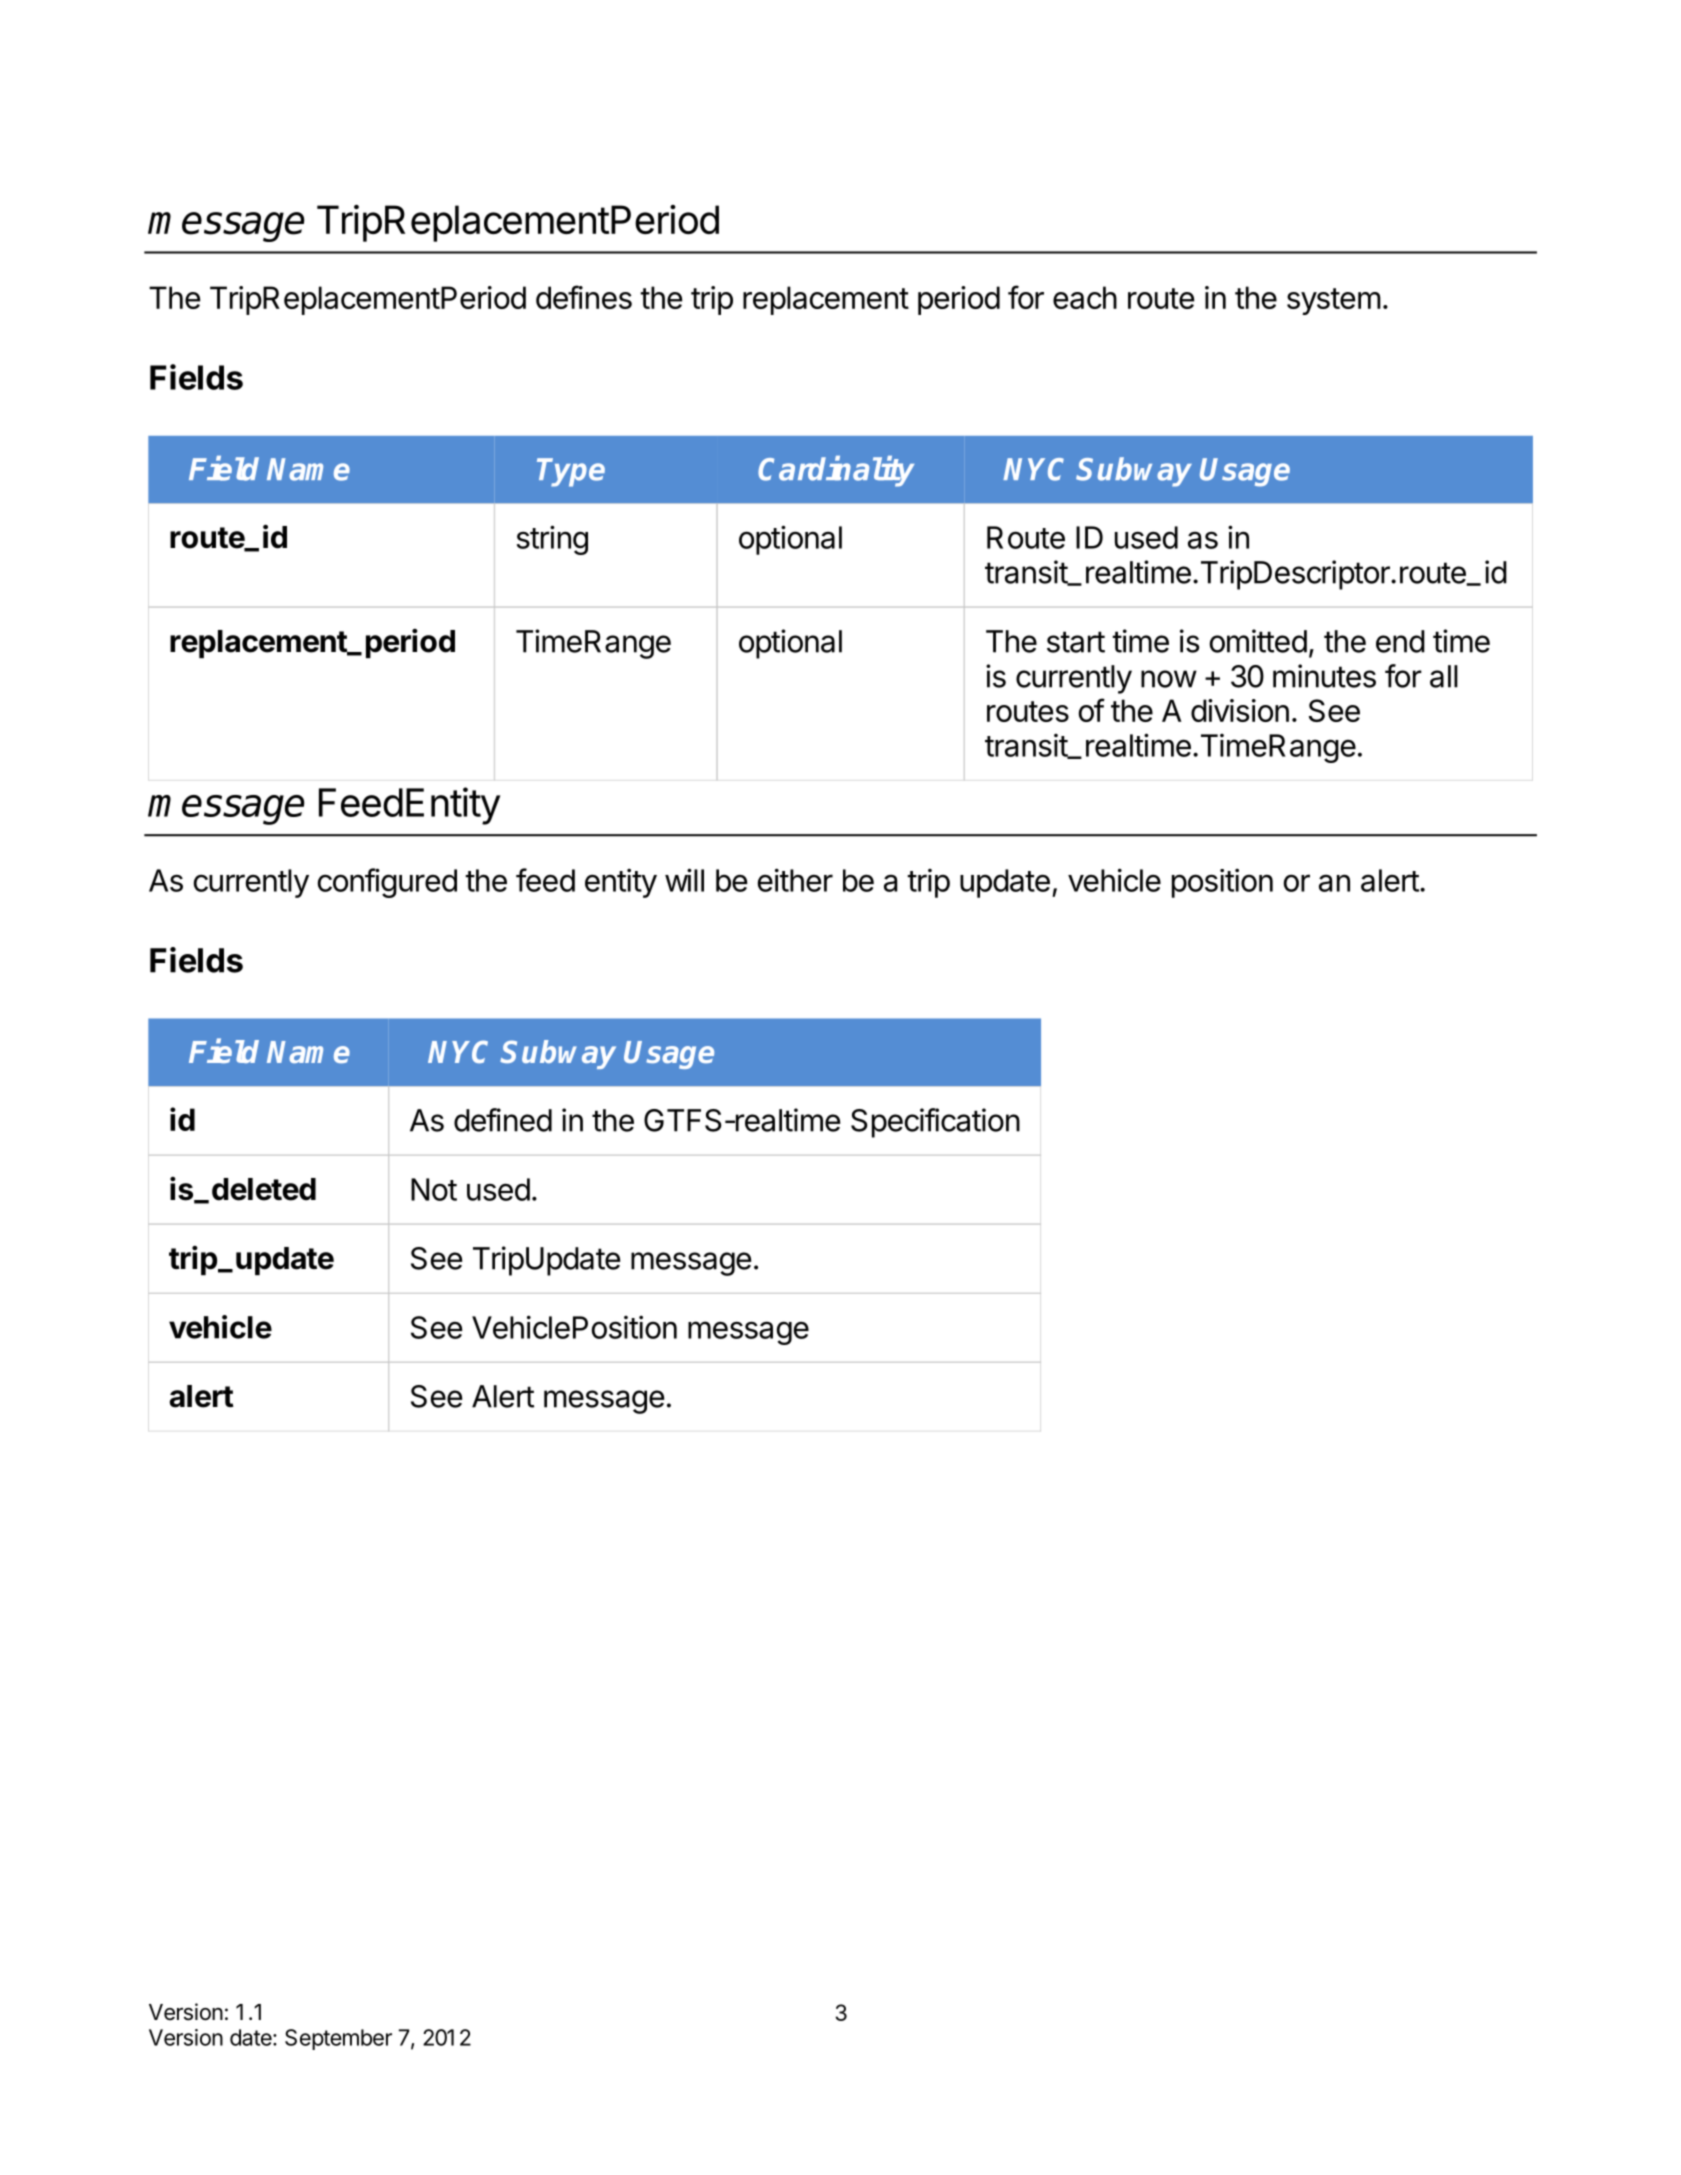 The width and height of the page is (1681, 2175). Describe the element at coordinates (434, 1189) in the page. I see `Not` at that location.
